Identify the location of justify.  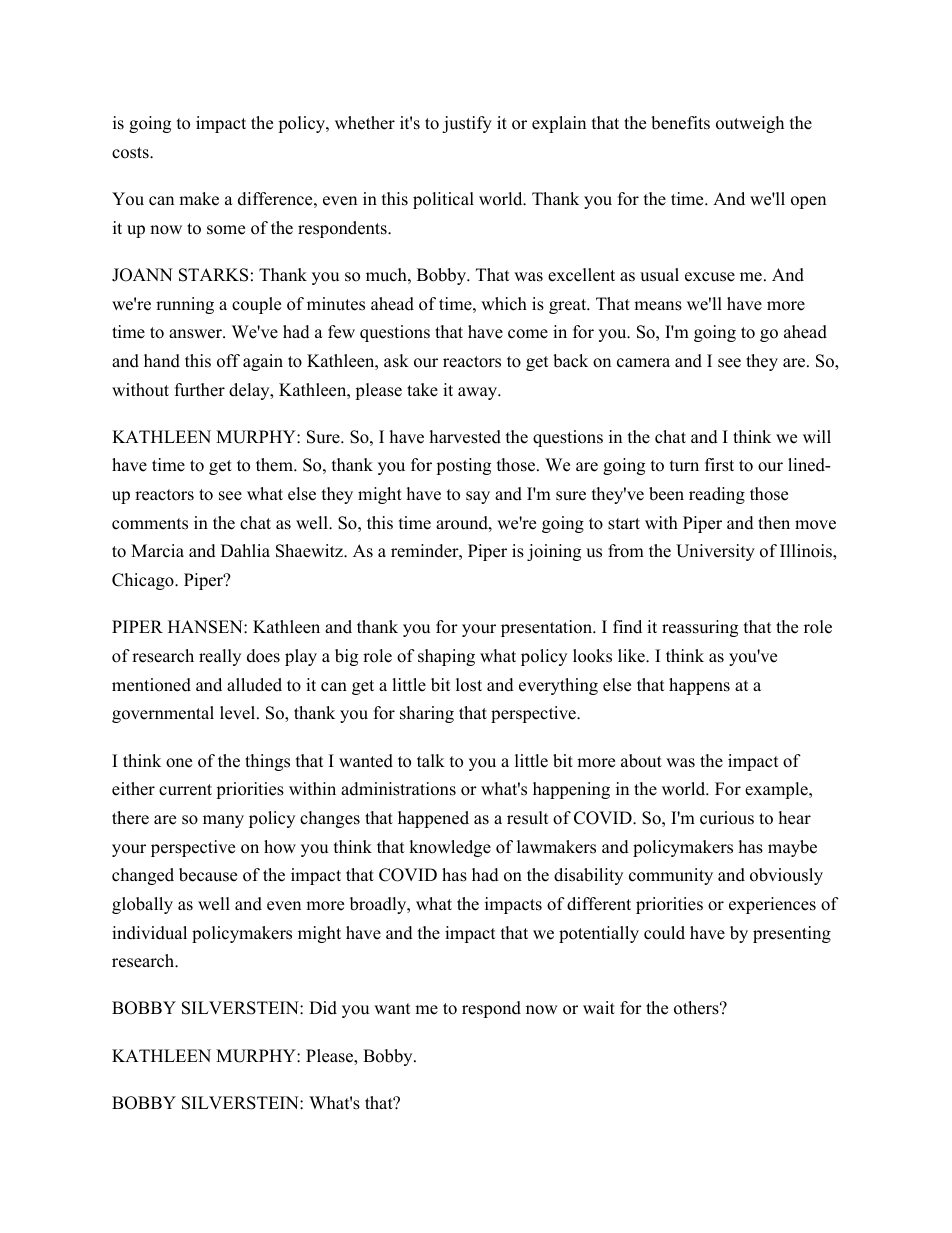
(467, 124).
